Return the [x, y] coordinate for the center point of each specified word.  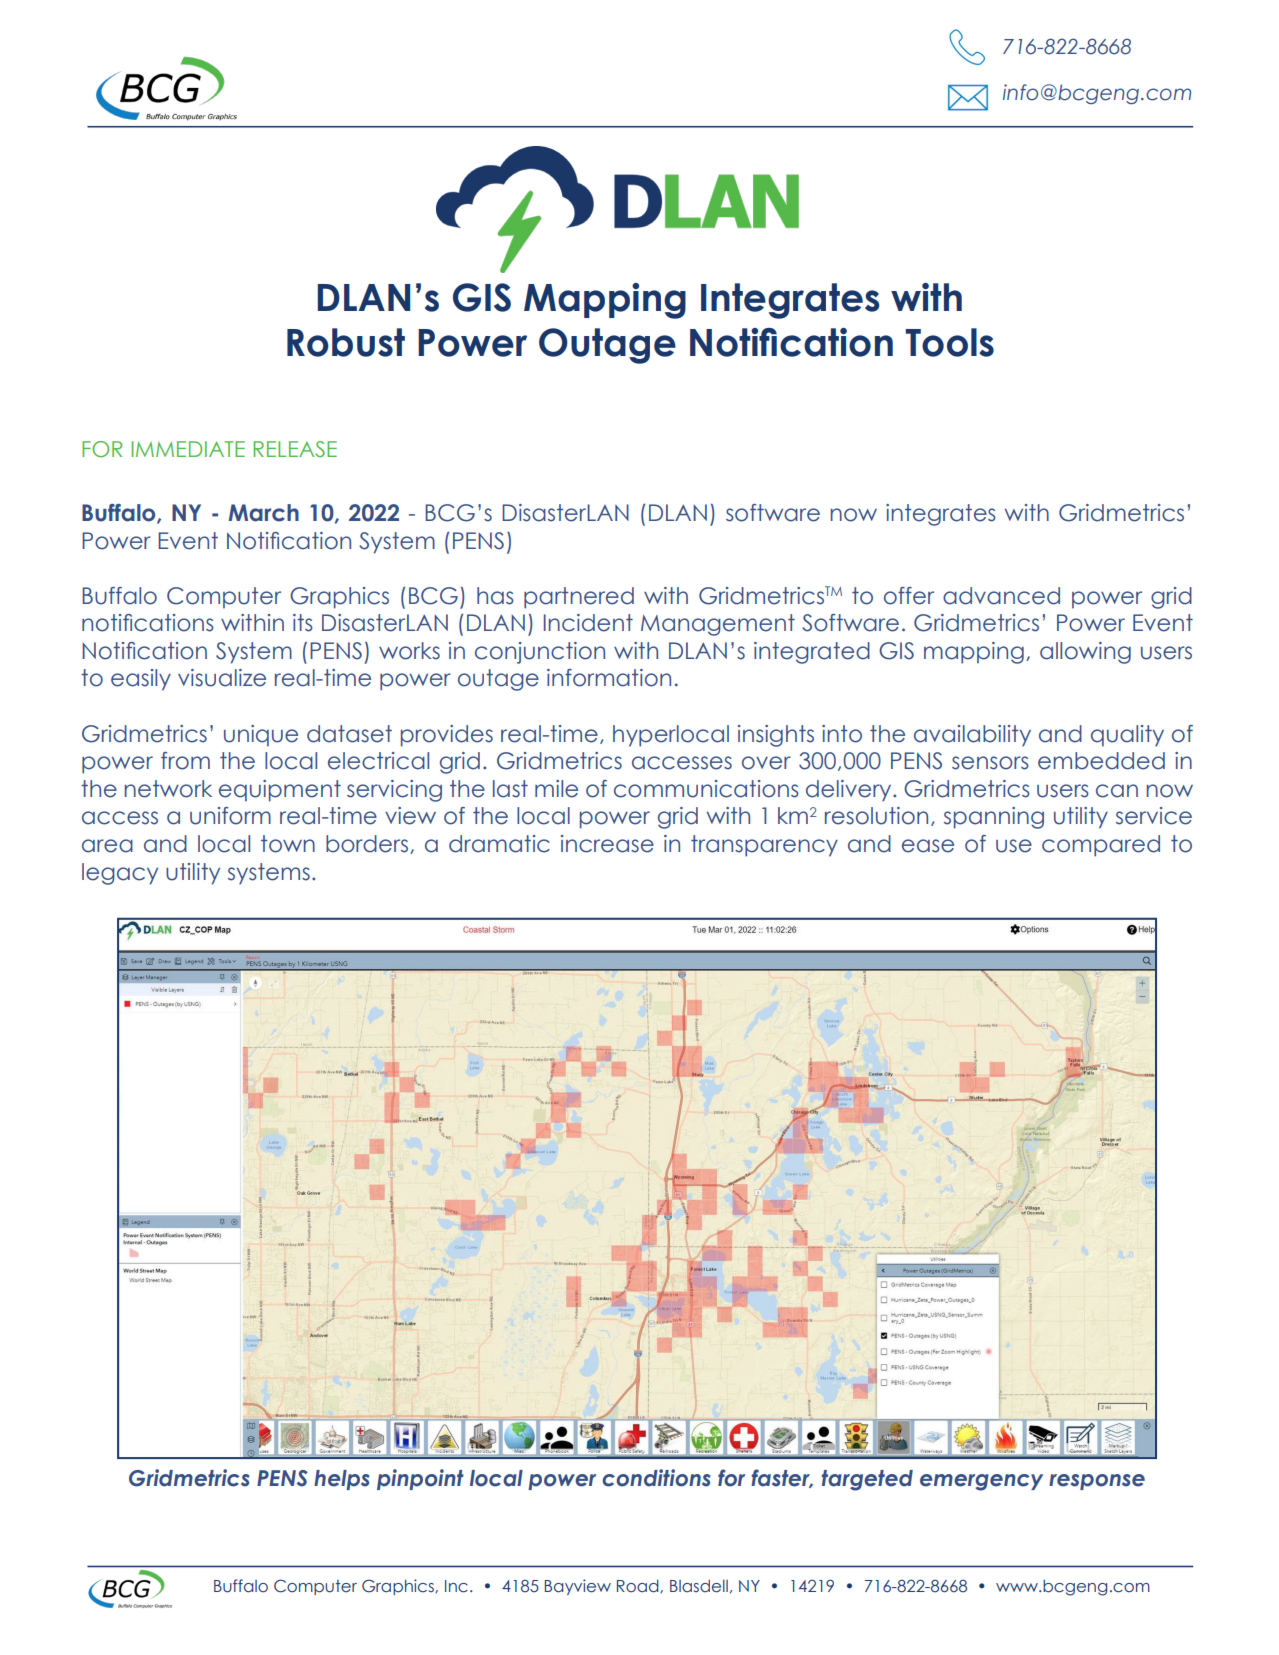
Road [639, 1586]
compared [1101, 846]
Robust [346, 342]
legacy [120, 874]
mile [556, 789]
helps [342, 1480]
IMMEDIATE [188, 449]
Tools [949, 342]
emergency [981, 1482]
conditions [656, 1478]
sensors [990, 763]
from [185, 761]
